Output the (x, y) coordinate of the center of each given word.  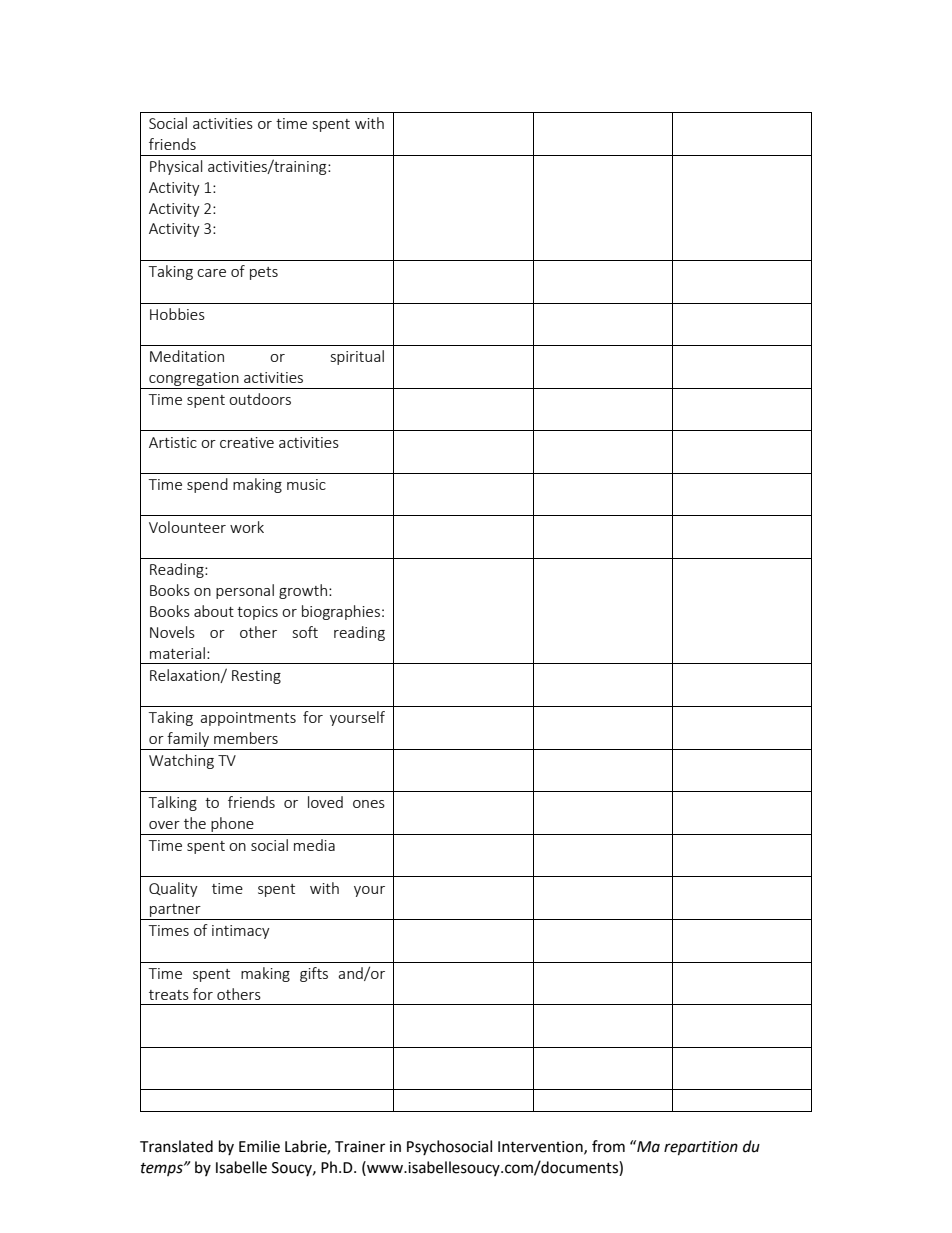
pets (264, 273)
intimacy (241, 932)
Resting (256, 677)
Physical (176, 167)
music (306, 484)
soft (305, 632)
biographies (341, 612)
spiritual (357, 357)
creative (247, 442)
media (314, 845)
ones (369, 804)
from (608, 1146)
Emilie (259, 1146)
